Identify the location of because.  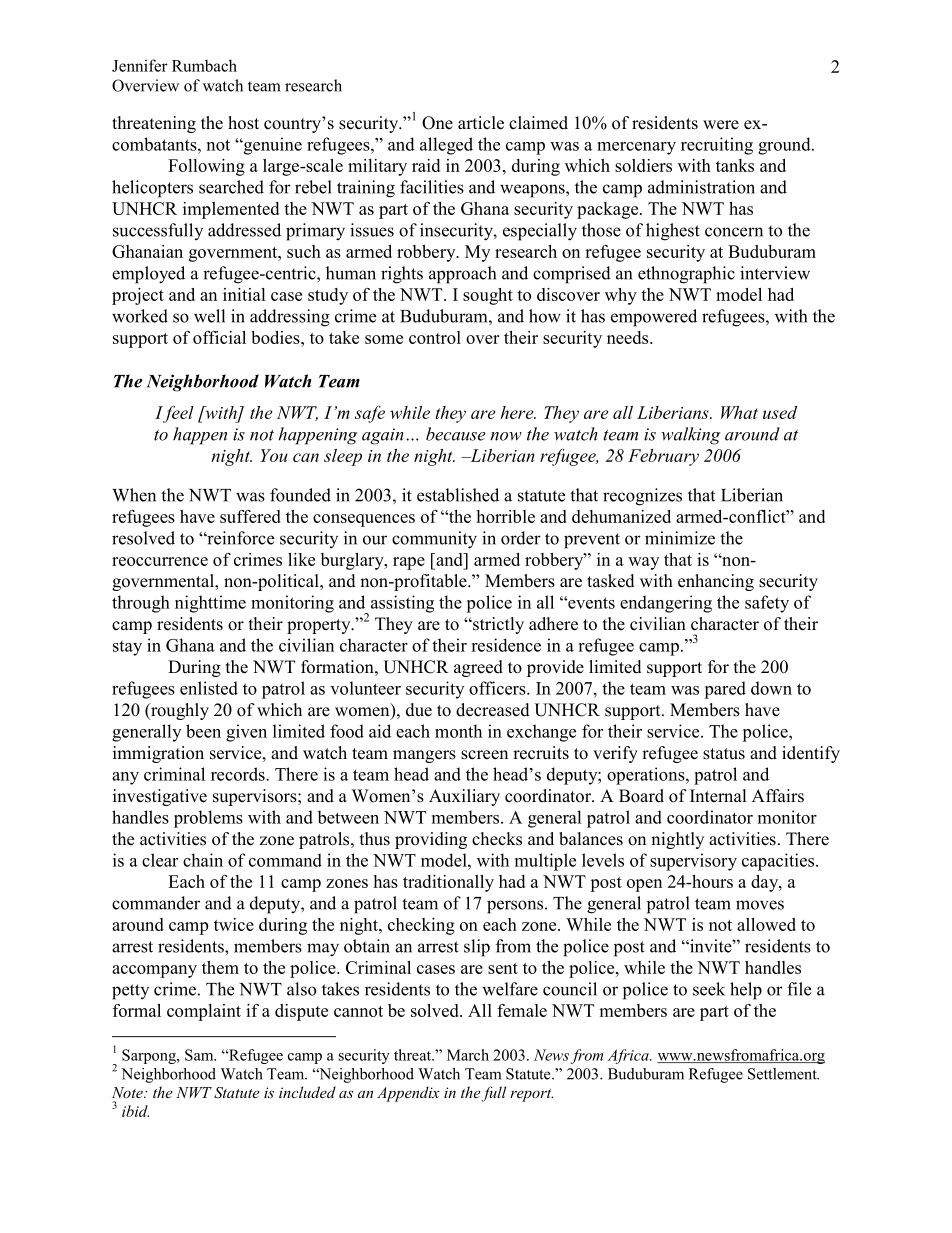
(456, 434).
